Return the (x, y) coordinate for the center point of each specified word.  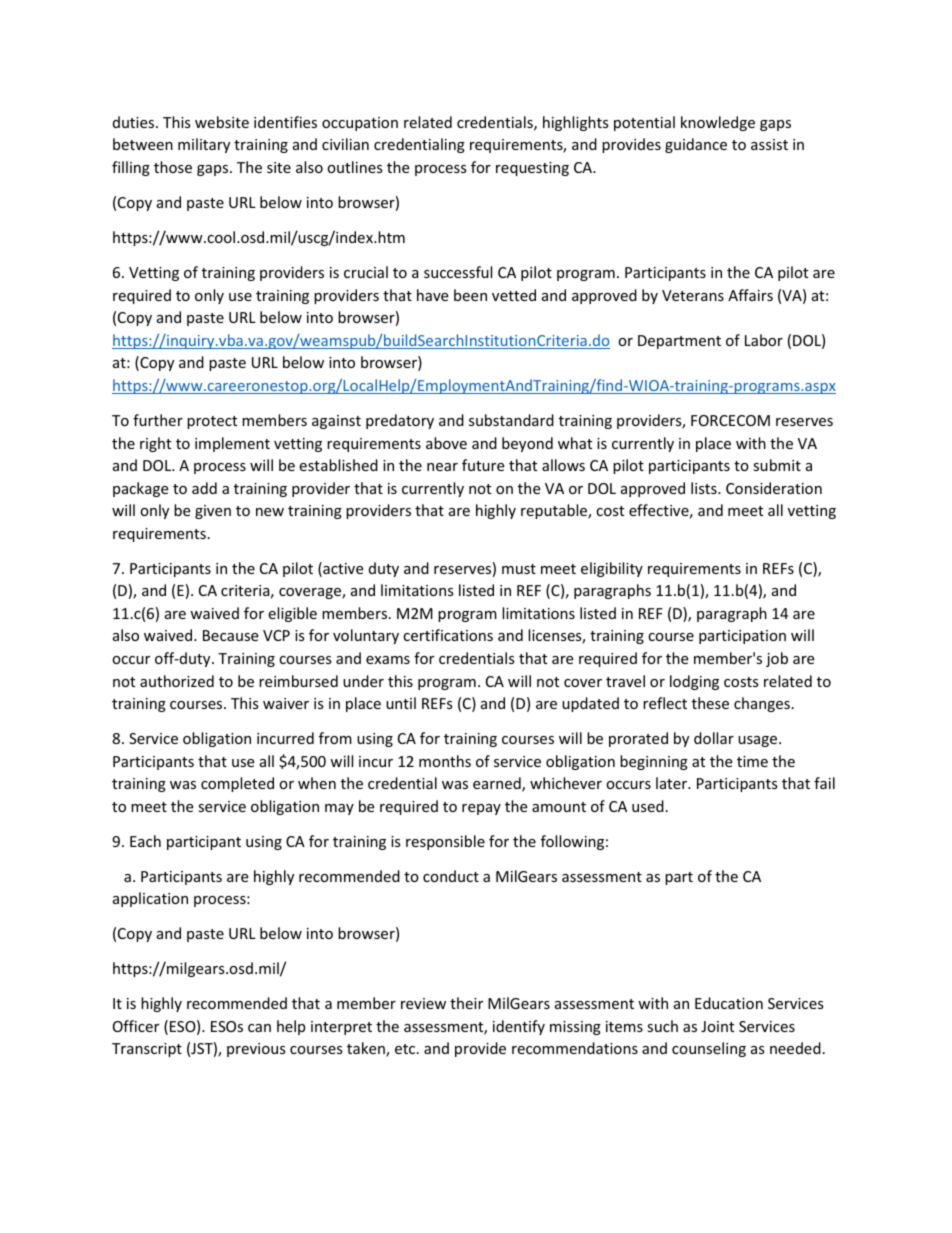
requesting (532, 169)
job (777, 659)
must (519, 569)
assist (769, 144)
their (466, 1003)
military (204, 145)
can (259, 1028)
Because (230, 635)
